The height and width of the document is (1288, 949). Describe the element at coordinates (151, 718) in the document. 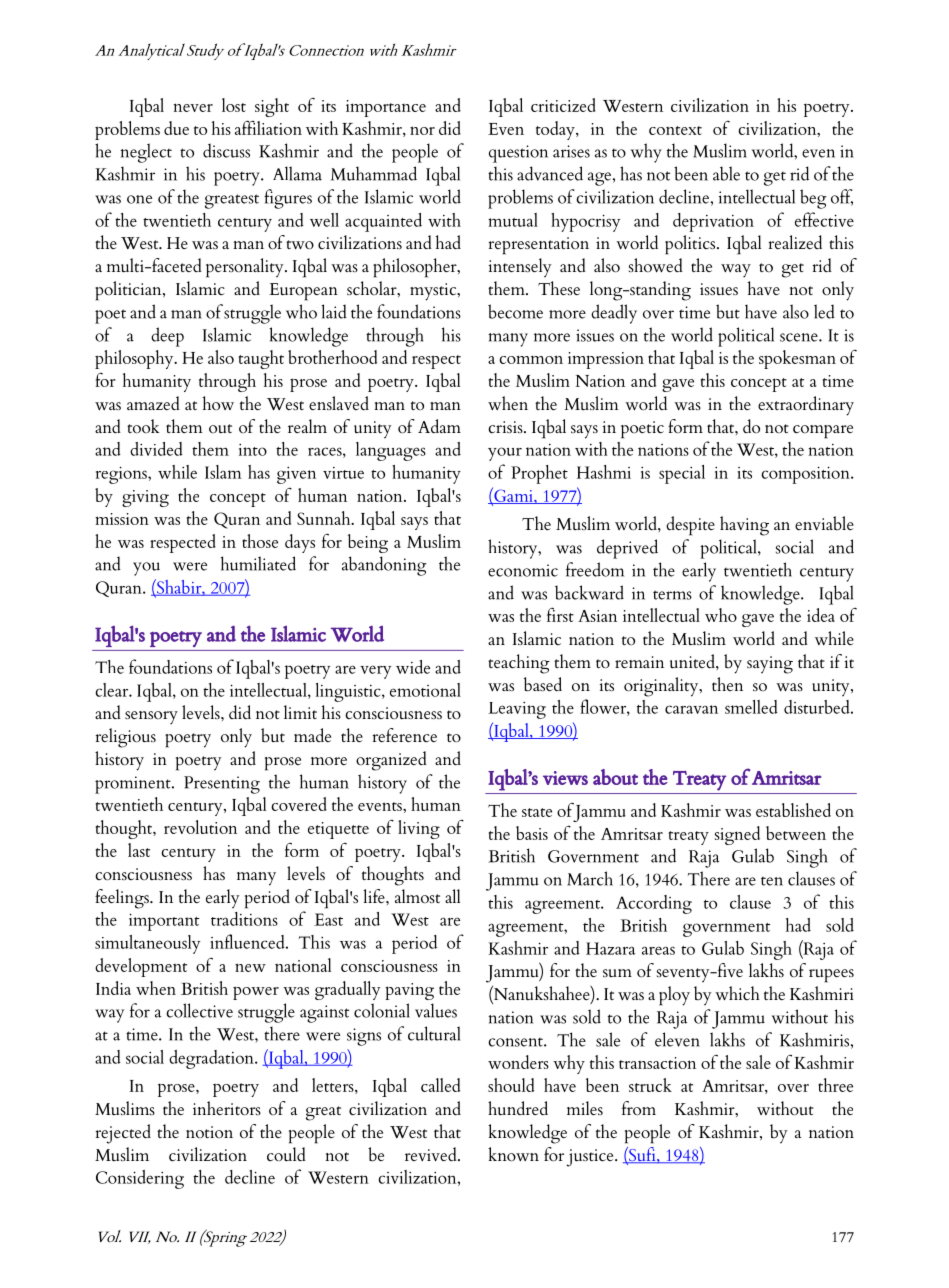

I see `sensory` at that location.
